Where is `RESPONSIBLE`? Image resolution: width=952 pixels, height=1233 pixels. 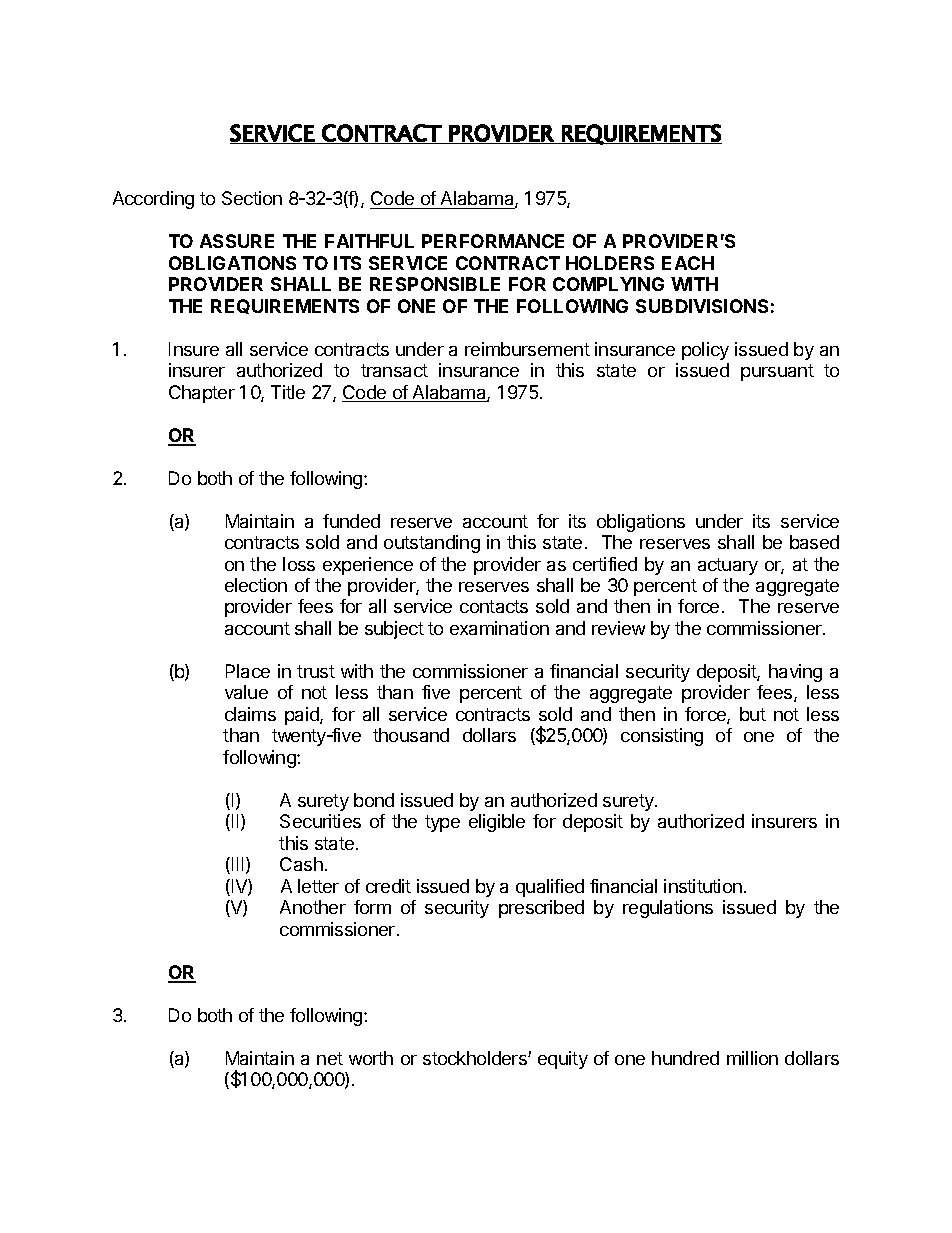
RESPONSIBLE is located at coordinates (435, 284).
